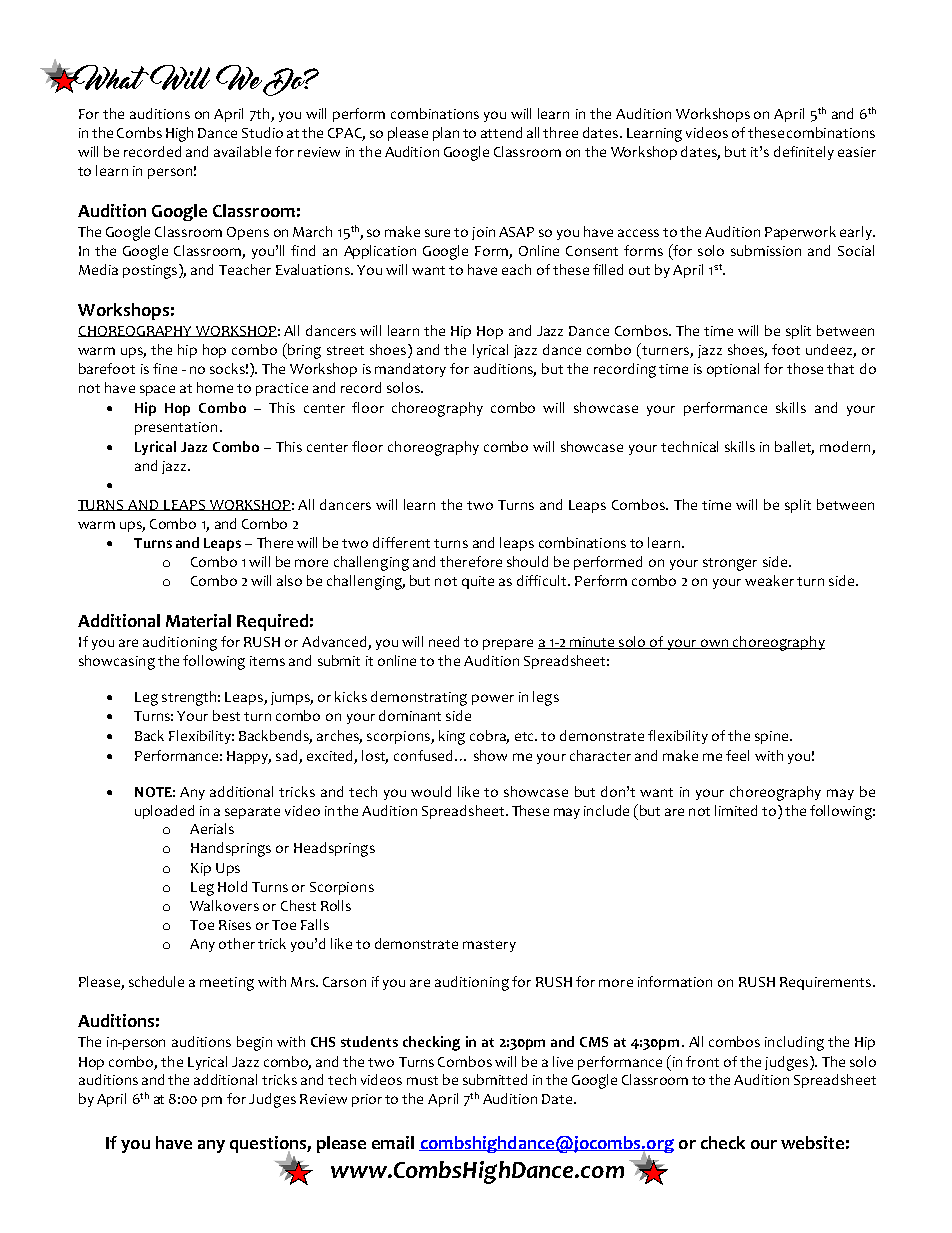 This screenshot has height=1233, width=952. I want to click on begin, so click(254, 1043).
